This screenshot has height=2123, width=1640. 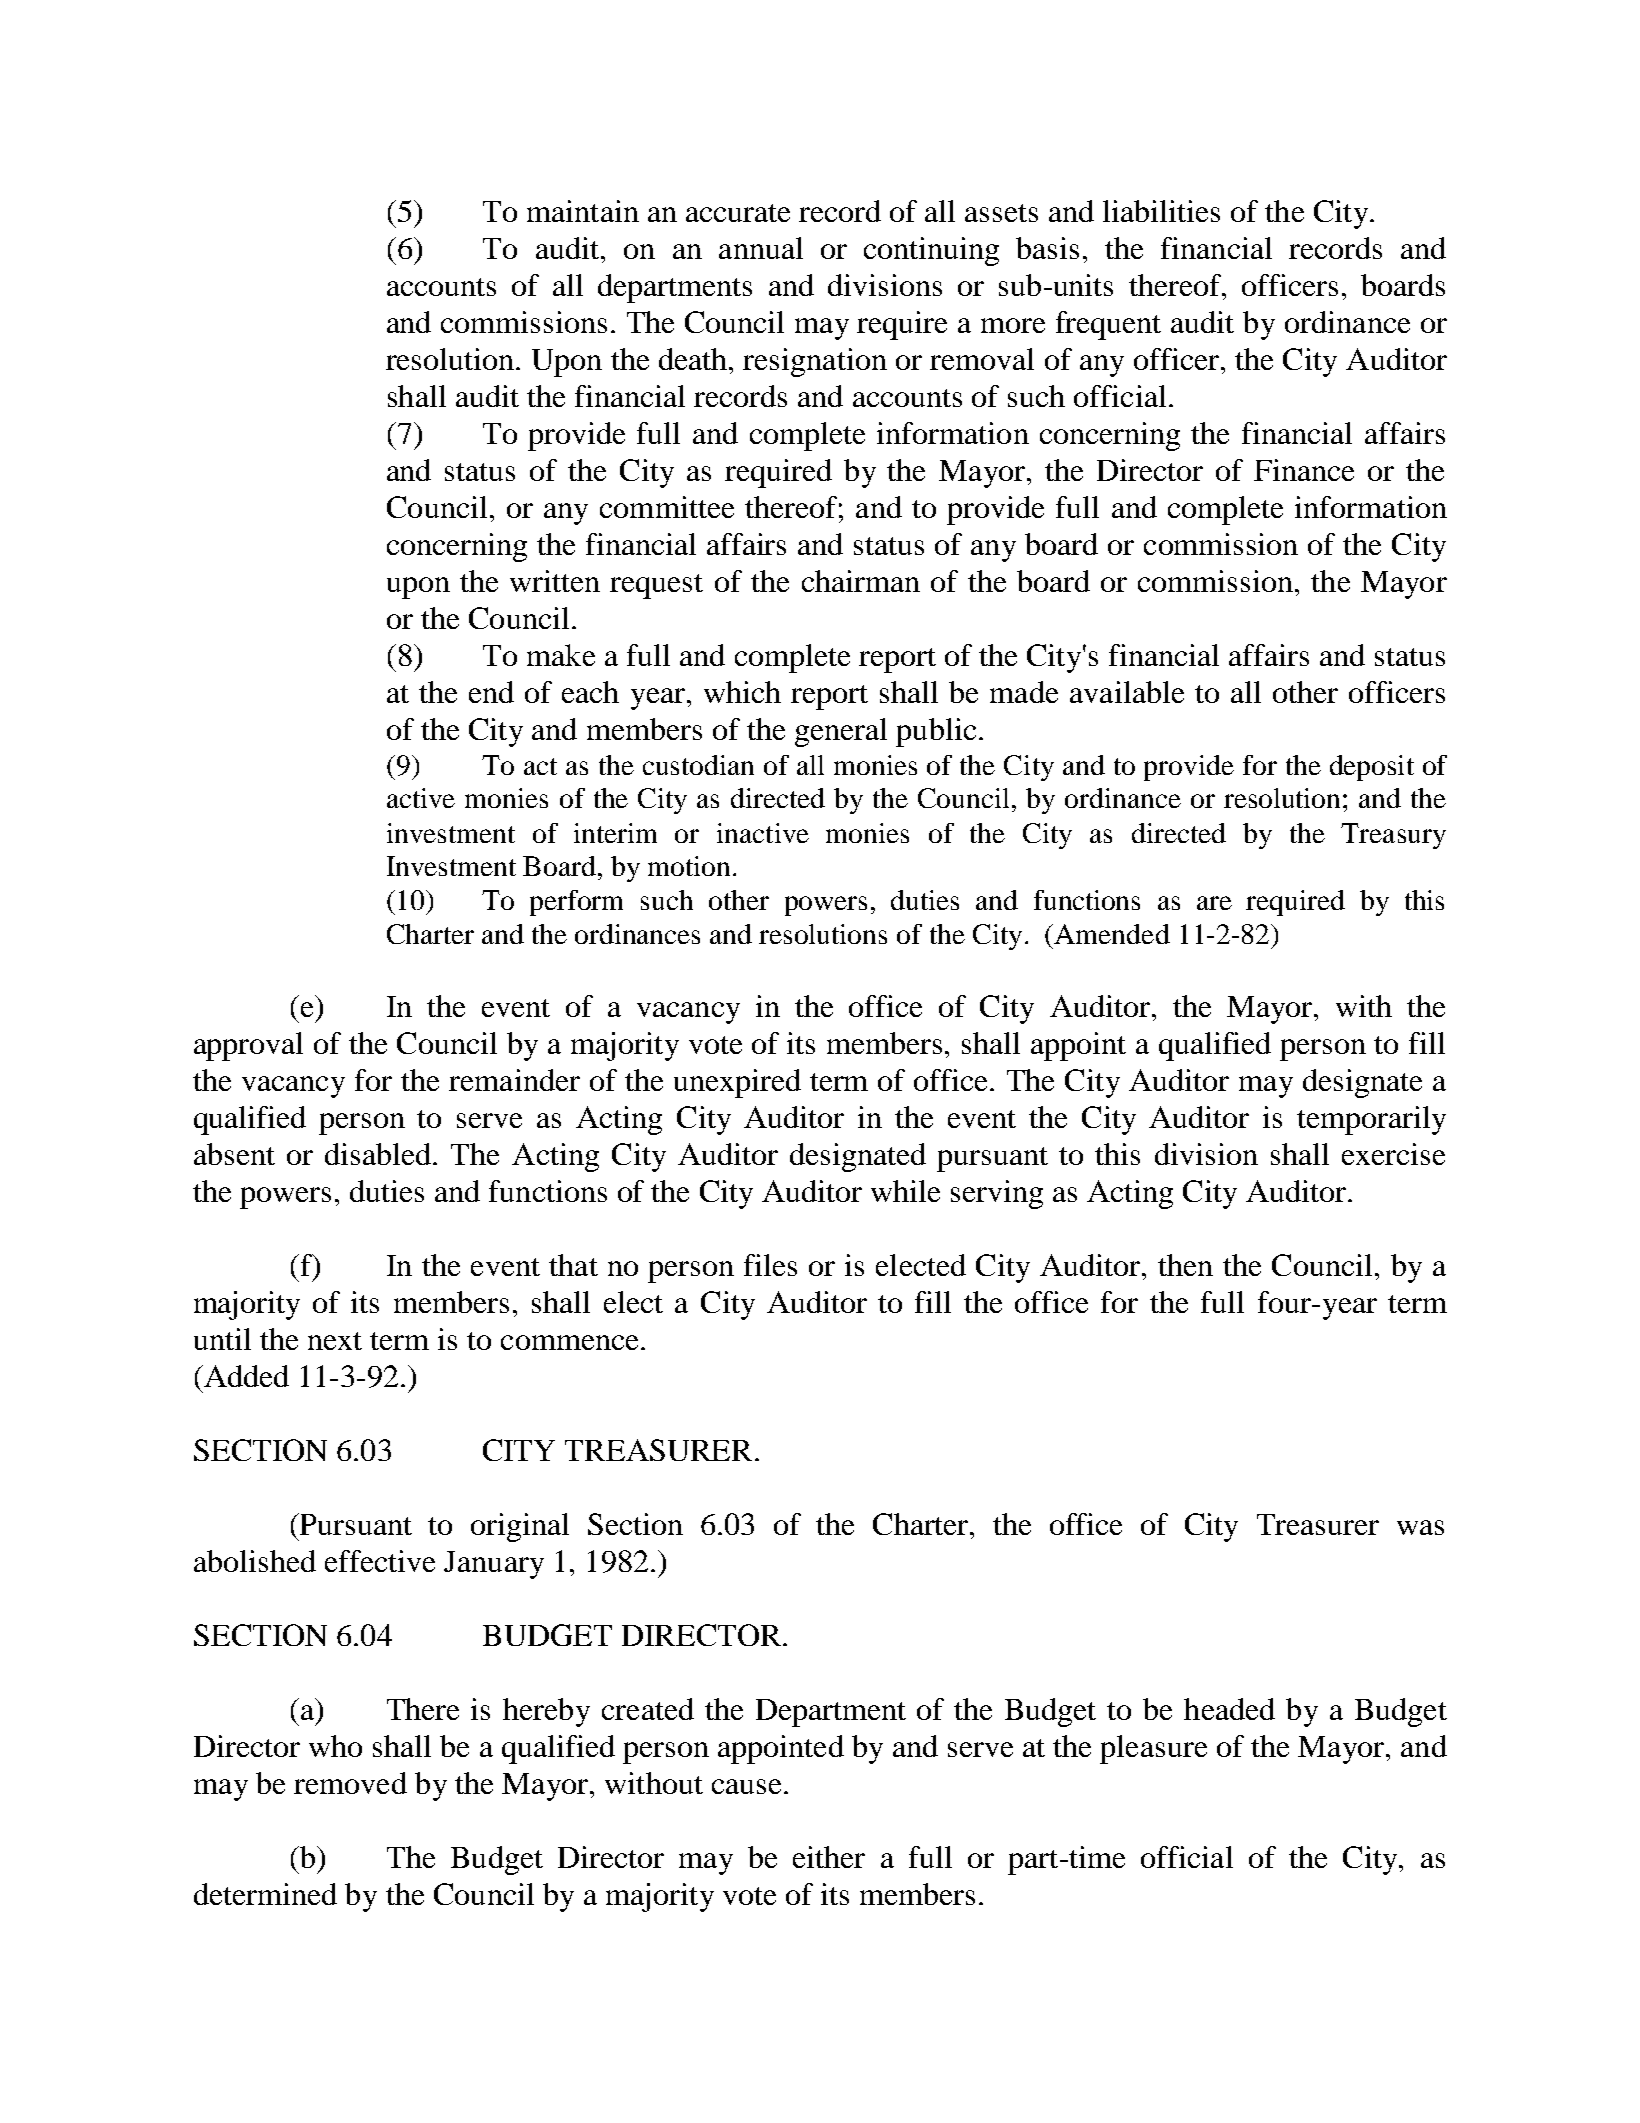 What do you see at coordinates (737, 1083) in the screenshot?
I see `unexpired` at bounding box center [737, 1083].
